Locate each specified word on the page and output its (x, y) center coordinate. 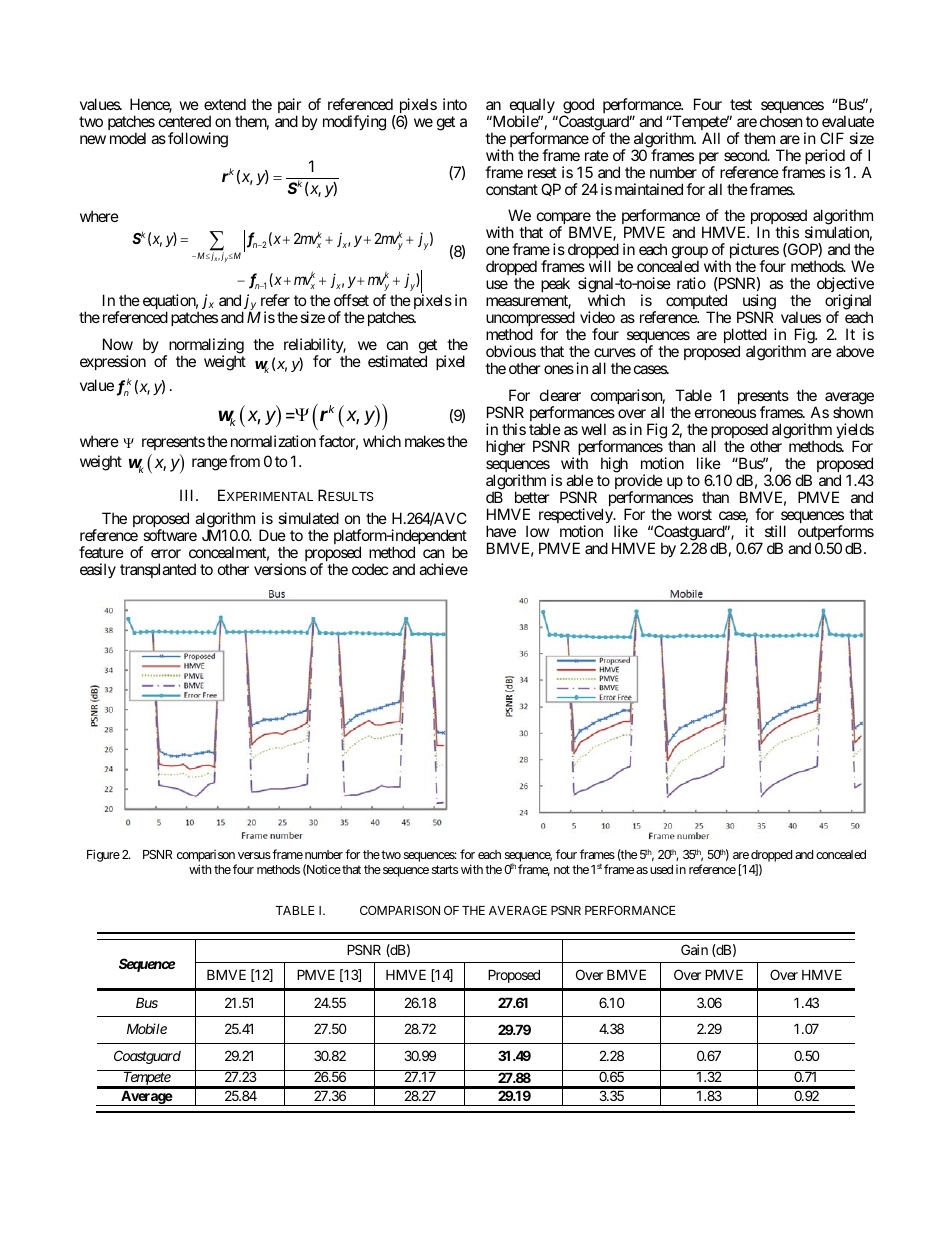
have (501, 531)
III (188, 495)
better (532, 497)
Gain (694, 949)
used (661, 869)
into (455, 104)
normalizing (205, 347)
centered (185, 121)
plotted (745, 337)
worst (695, 514)
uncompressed (530, 320)
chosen (781, 121)
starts (445, 869)
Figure (103, 855)
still (775, 531)
